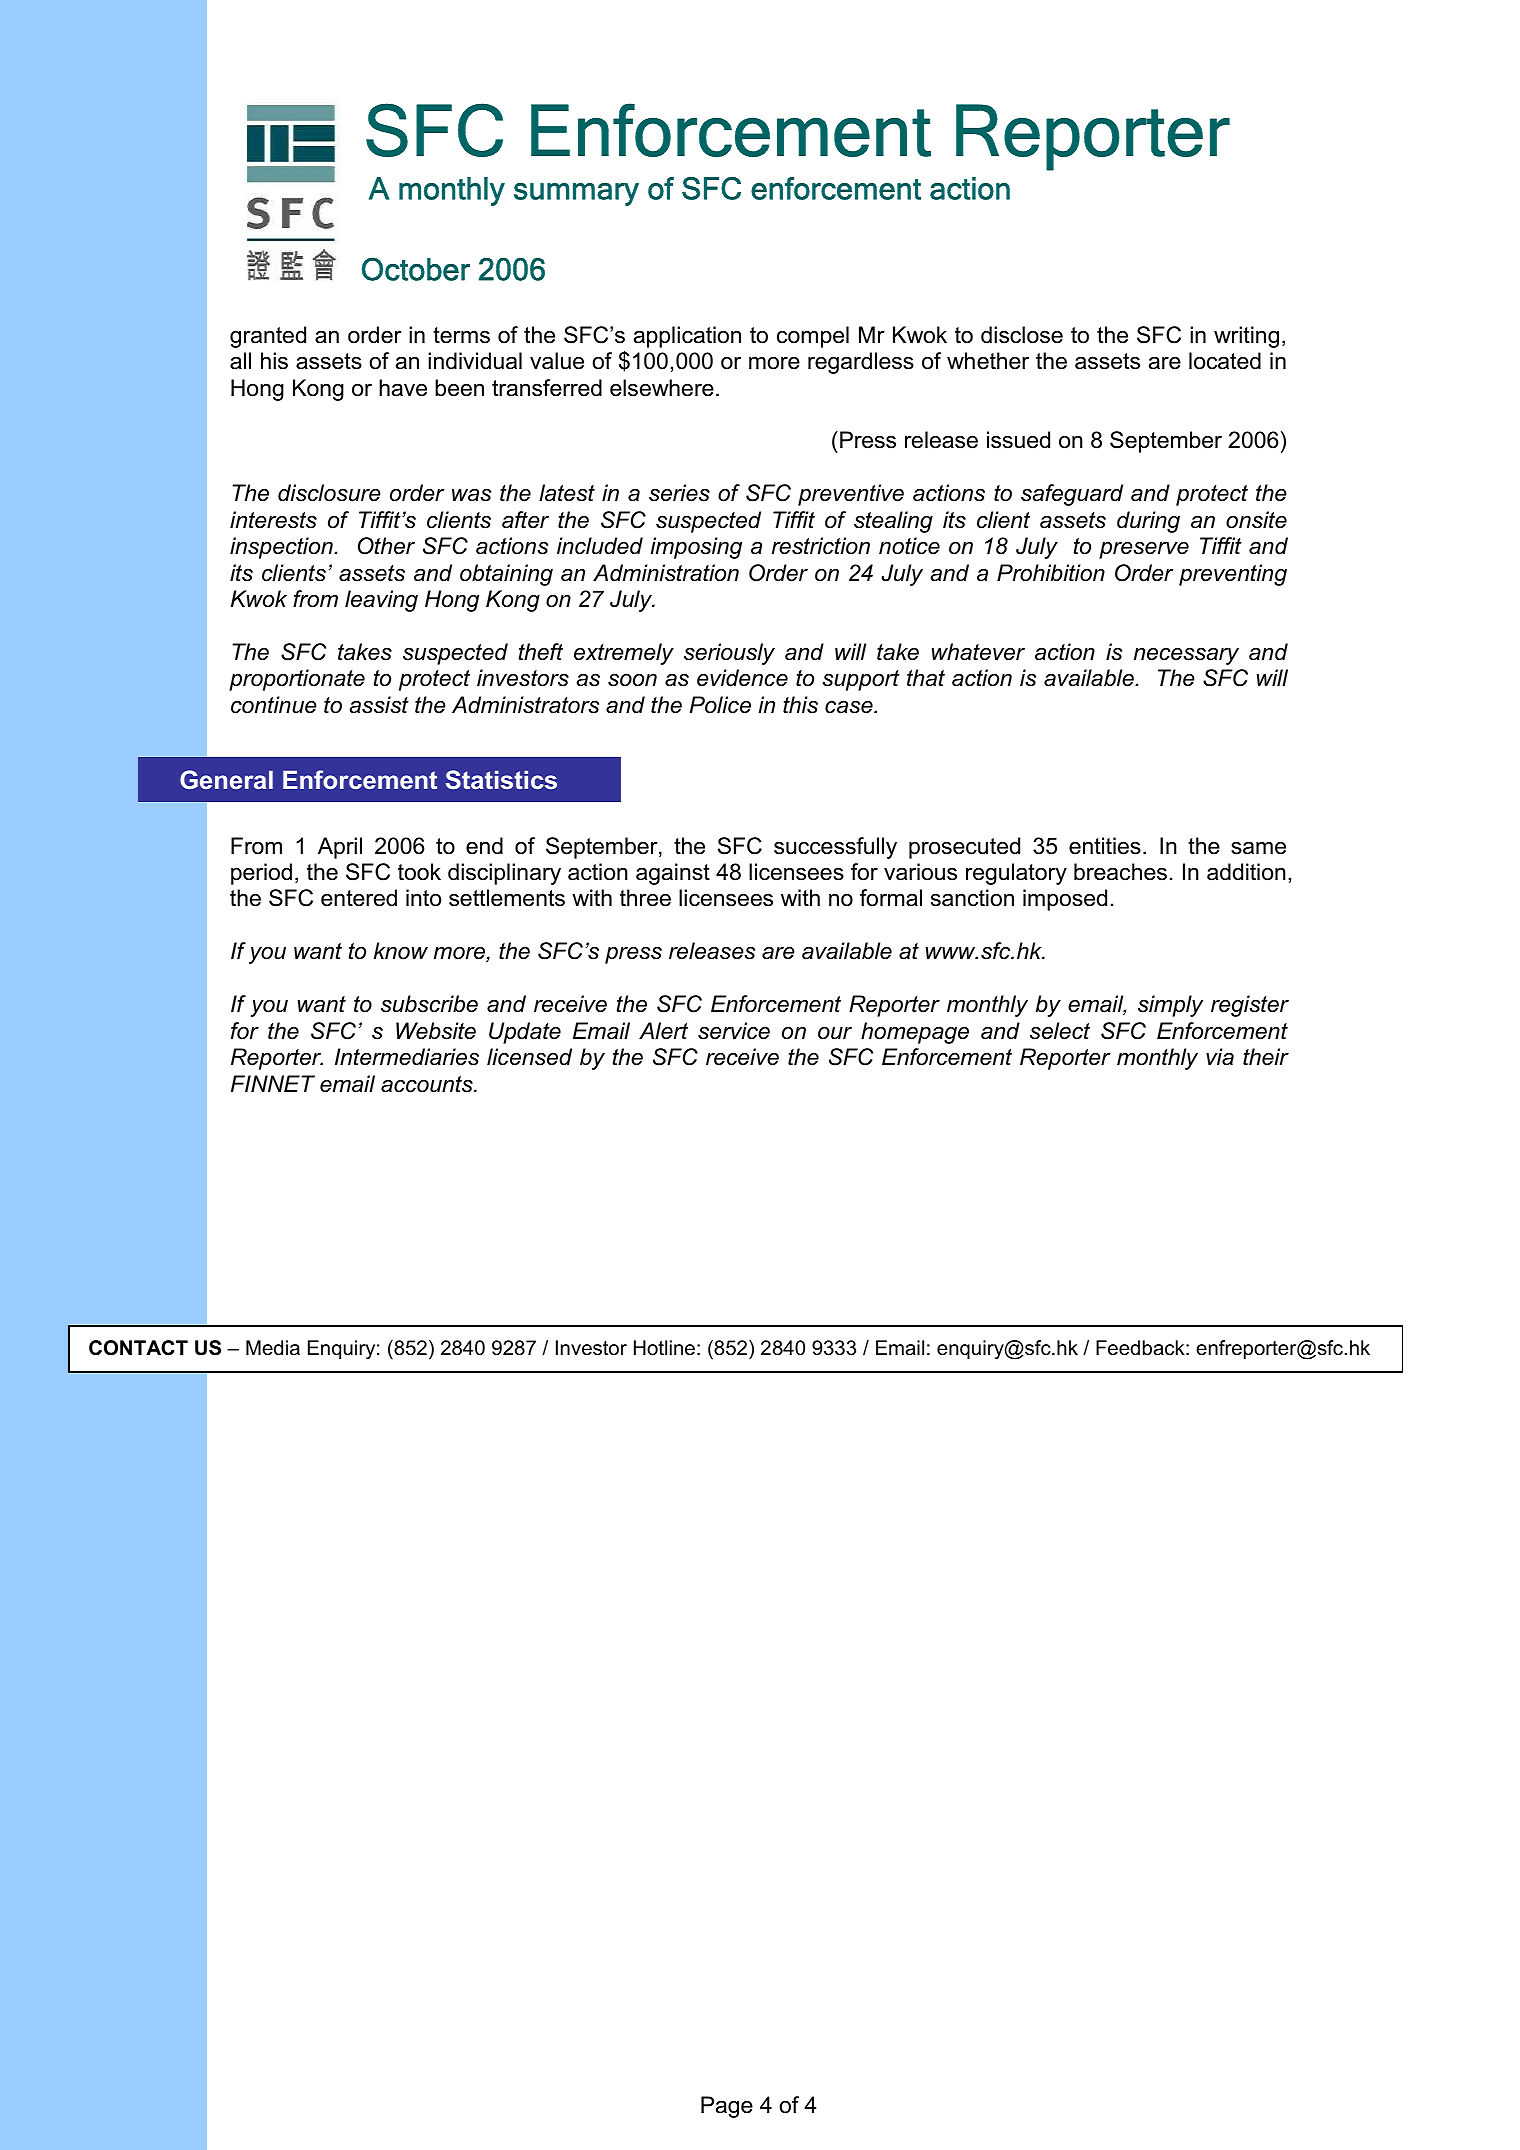 The height and width of the screenshot is (2150, 1520). Describe the element at coordinates (401, 951) in the screenshot. I see `know` at that location.
